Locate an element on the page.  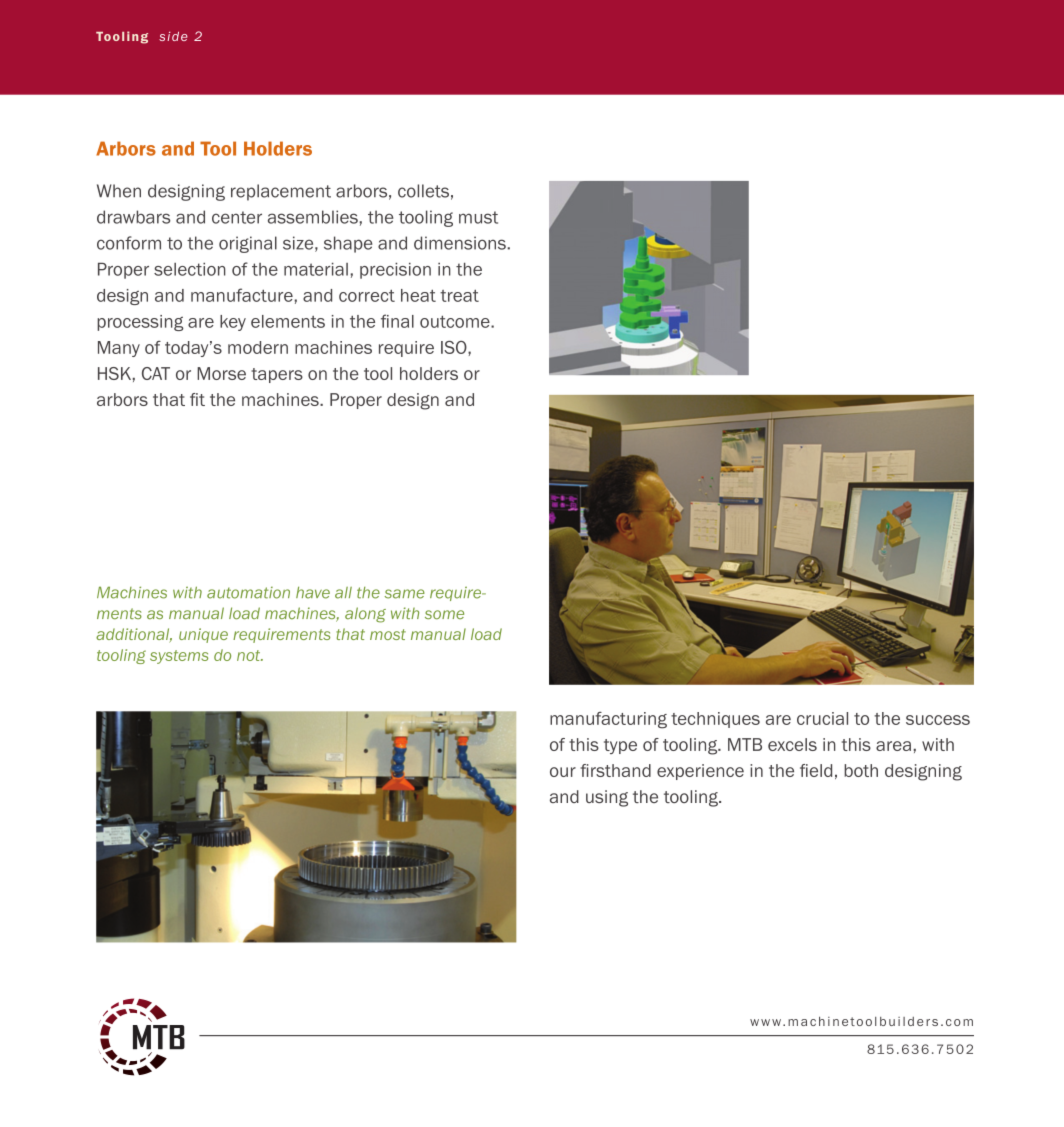
ISO is located at coordinates (455, 347).
